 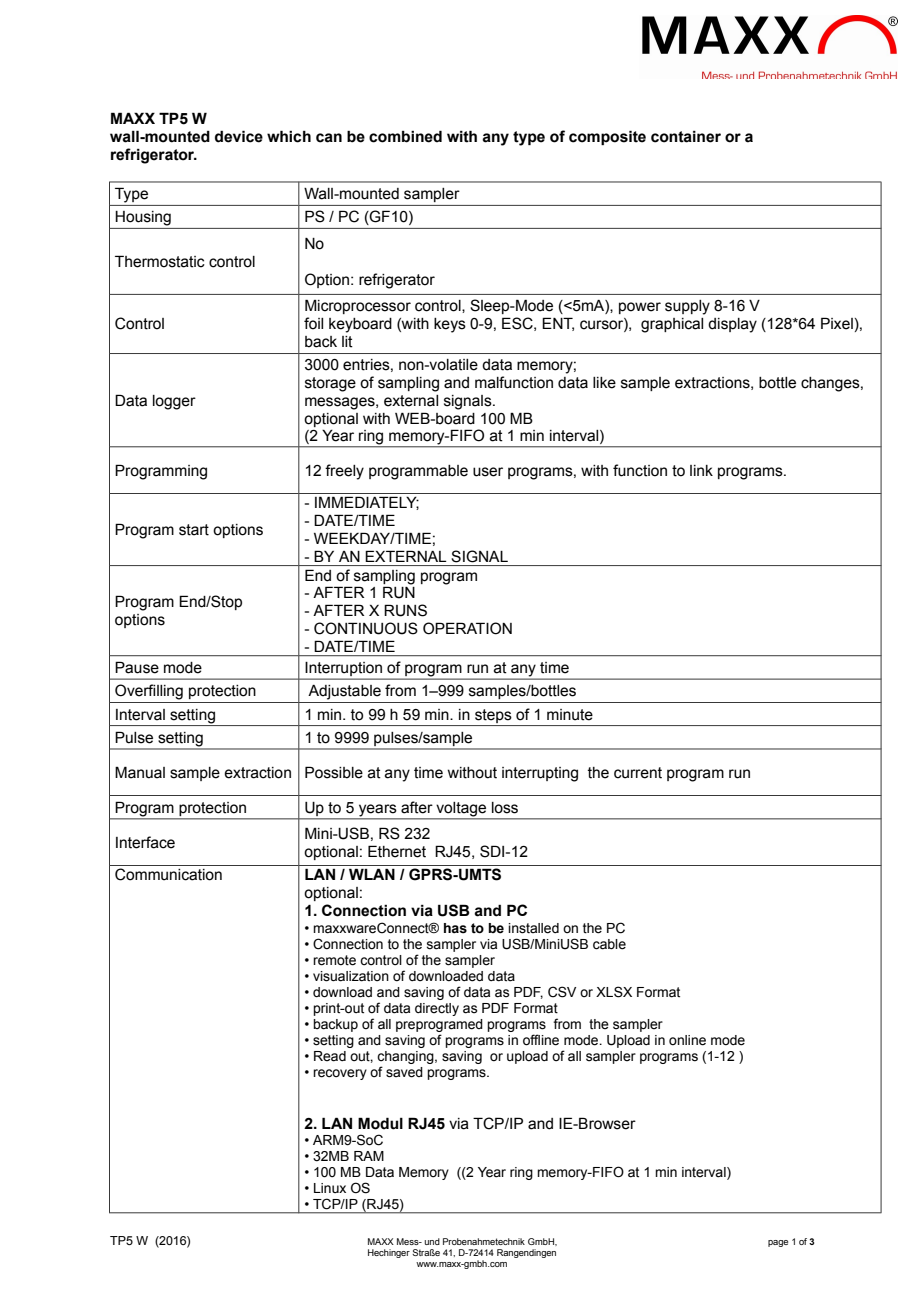 What do you see at coordinates (686, 136) in the screenshot?
I see `container` at bounding box center [686, 136].
